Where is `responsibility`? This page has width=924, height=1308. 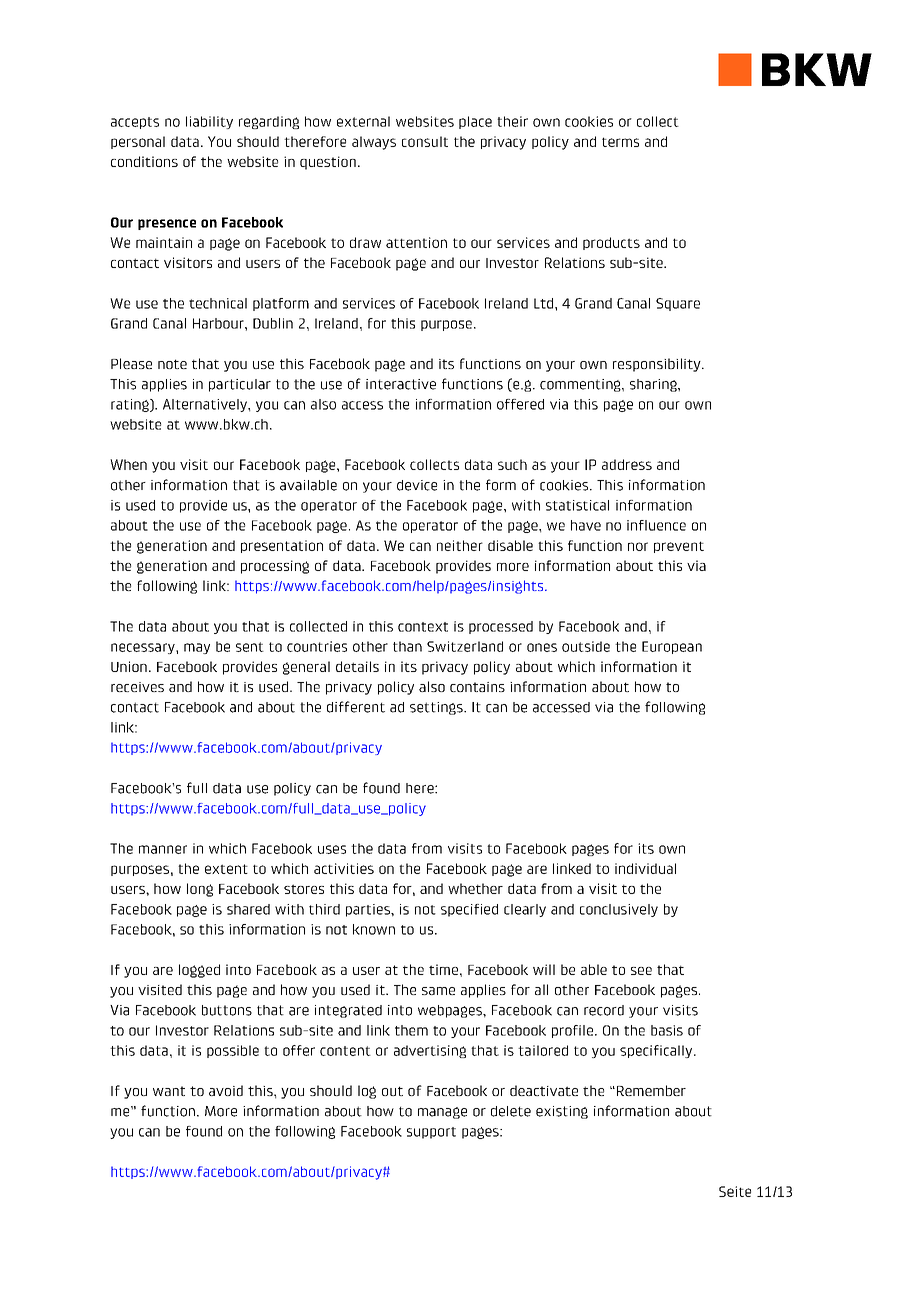
responsibility is located at coordinates (658, 365).
